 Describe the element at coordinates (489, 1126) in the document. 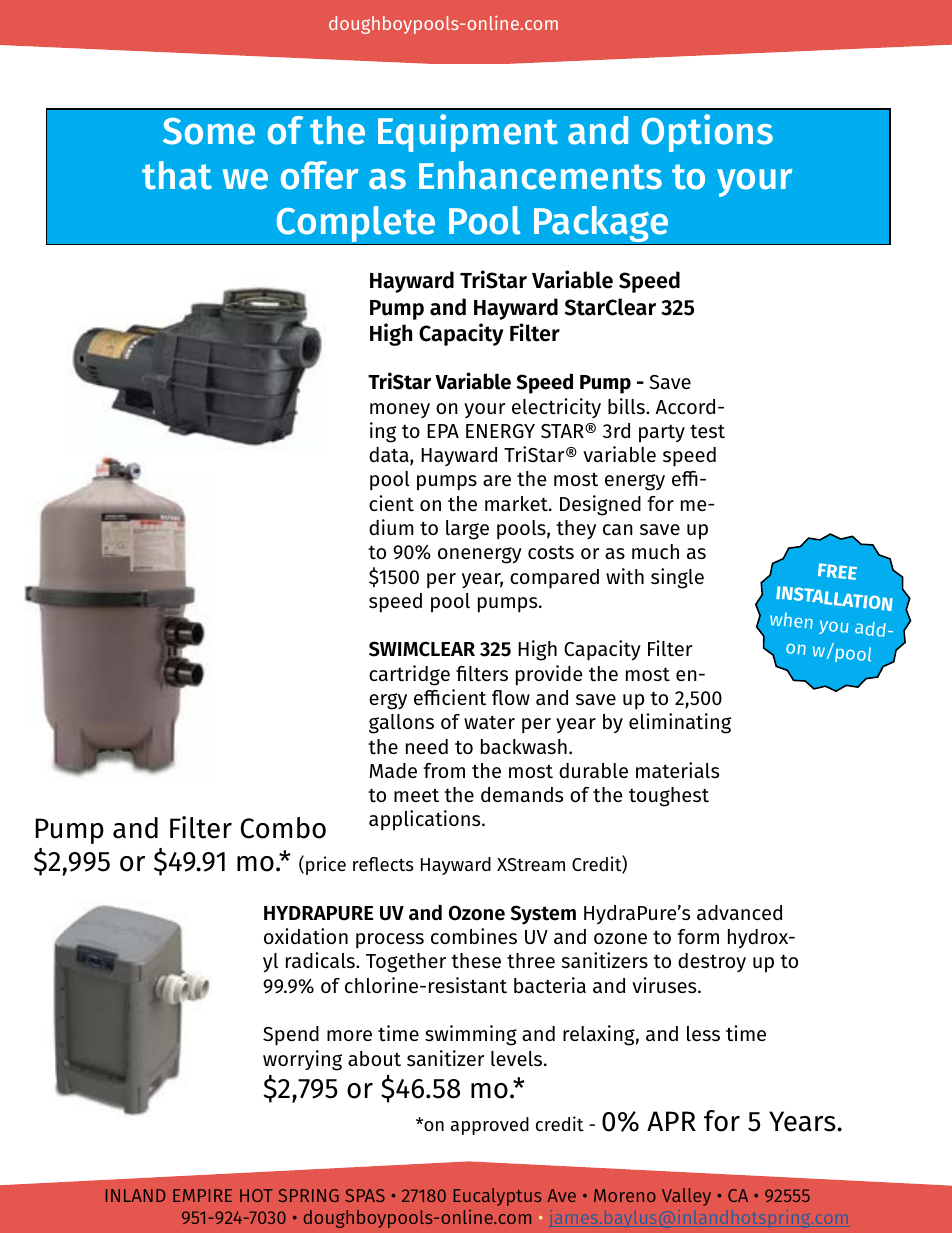

I see `approved` at that location.
